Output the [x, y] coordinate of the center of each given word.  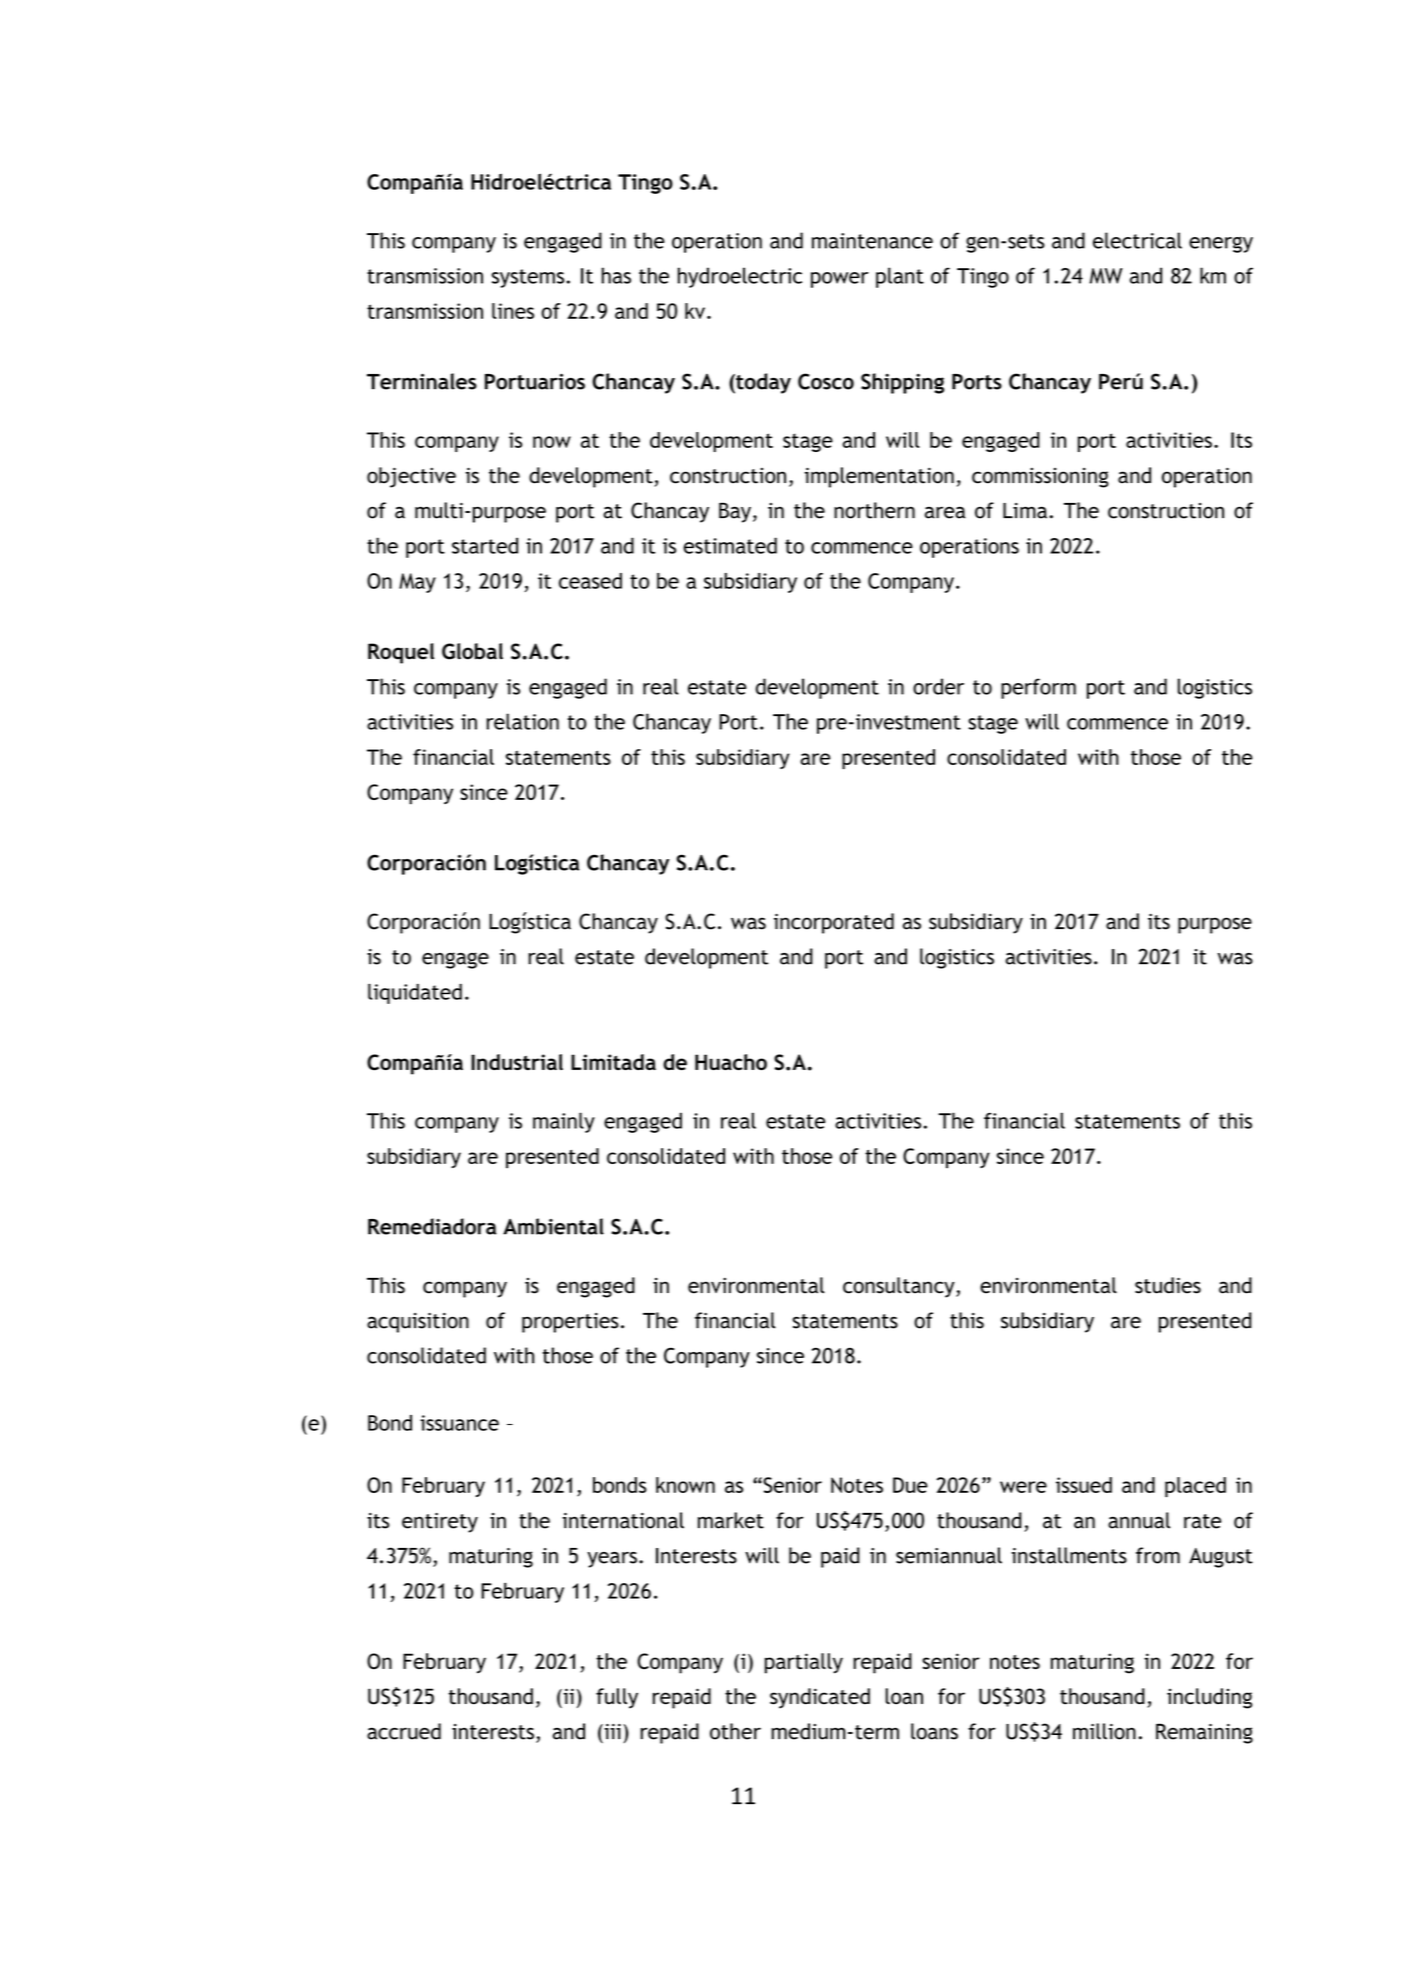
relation [523, 721]
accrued [404, 1731]
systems [528, 278]
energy [1221, 244]
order [938, 686]
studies [1168, 1285]
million [1104, 1731]
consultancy [900, 1287]
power [840, 280]
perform [1038, 688]
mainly [564, 1122]
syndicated [820, 1698]
